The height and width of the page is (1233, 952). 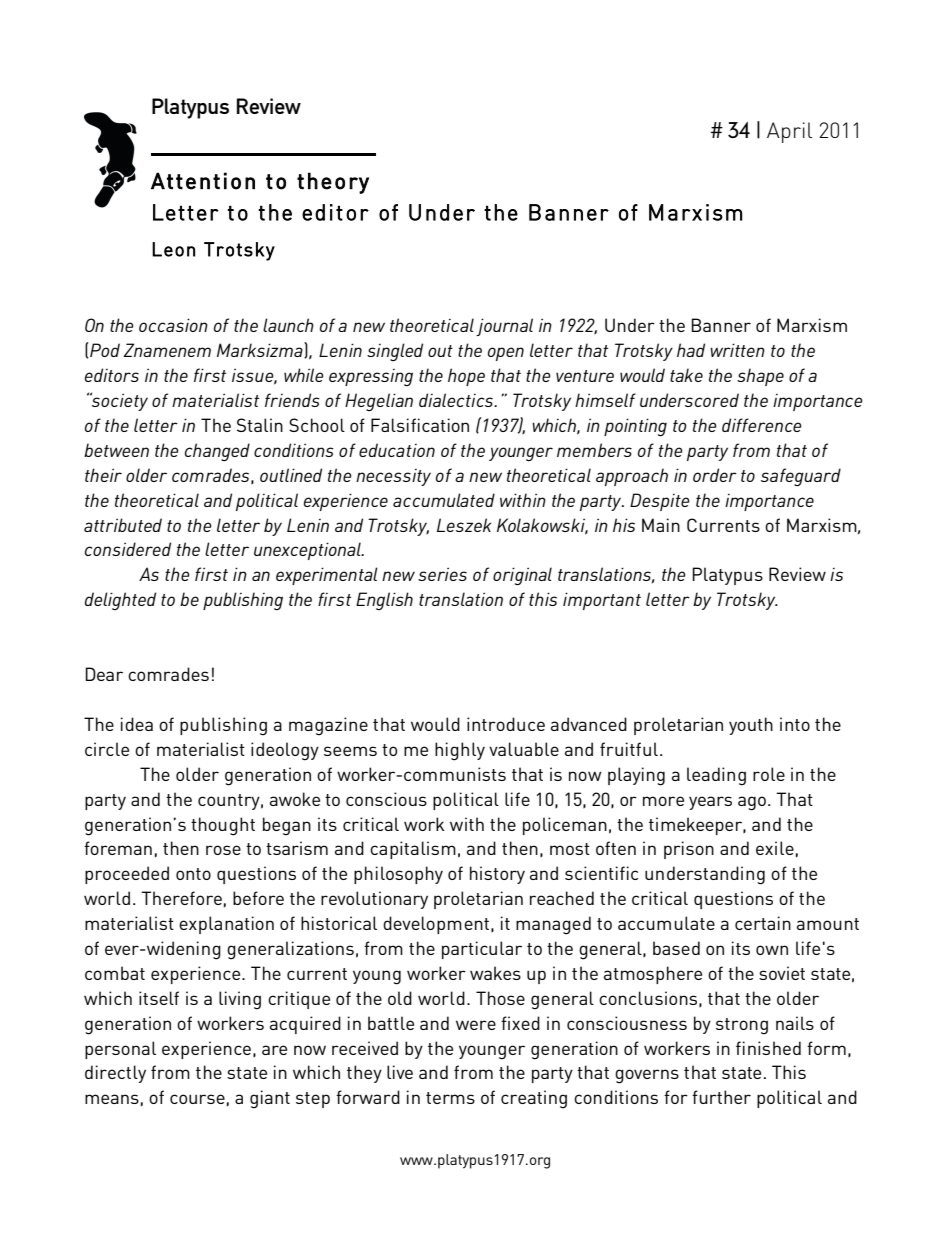 I want to click on course, so click(x=197, y=1099).
